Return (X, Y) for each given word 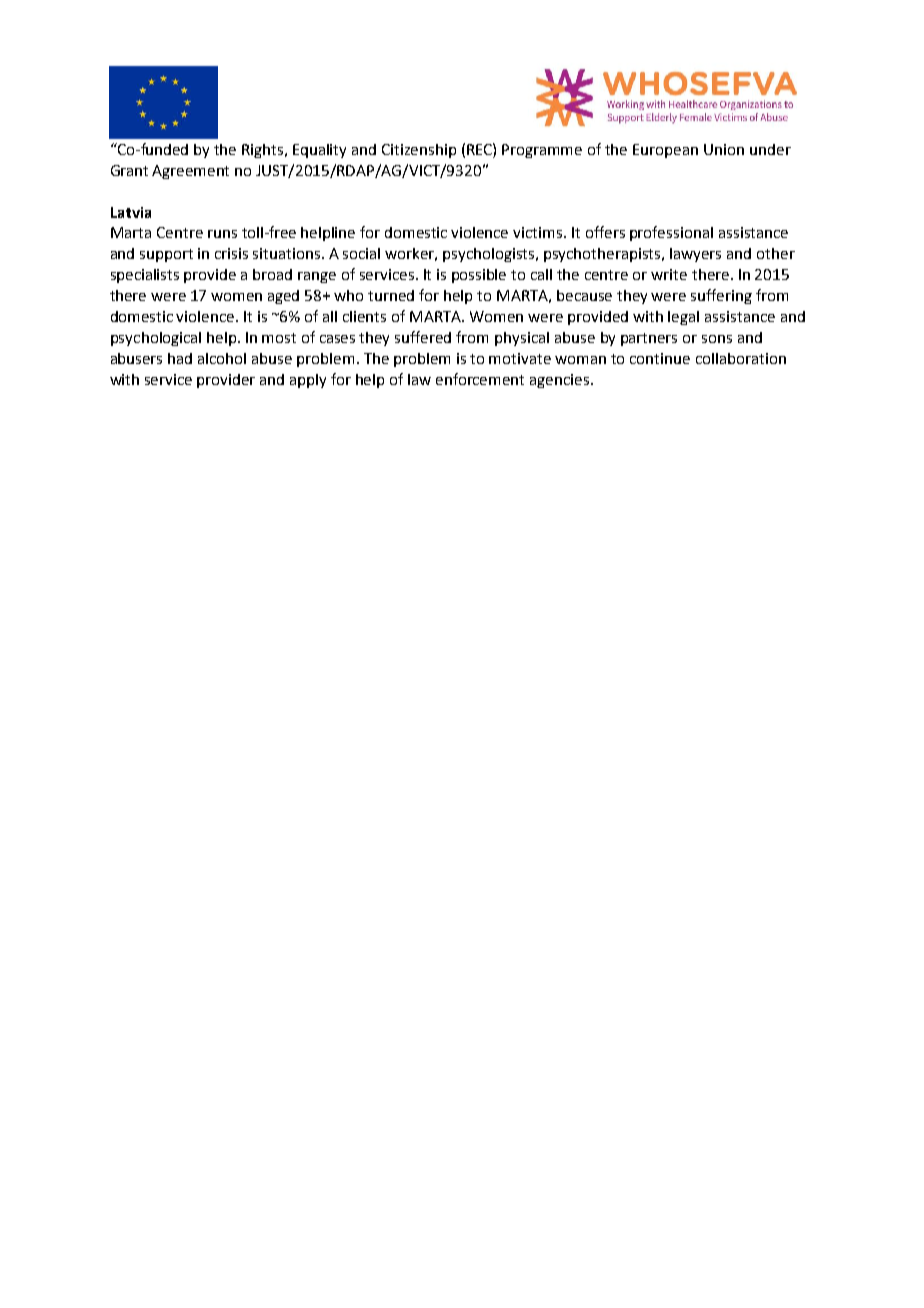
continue (660, 358)
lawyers (695, 255)
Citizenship (419, 151)
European (665, 151)
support (166, 255)
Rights (264, 151)
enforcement (480, 379)
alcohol (222, 358)
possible (479, 276)
